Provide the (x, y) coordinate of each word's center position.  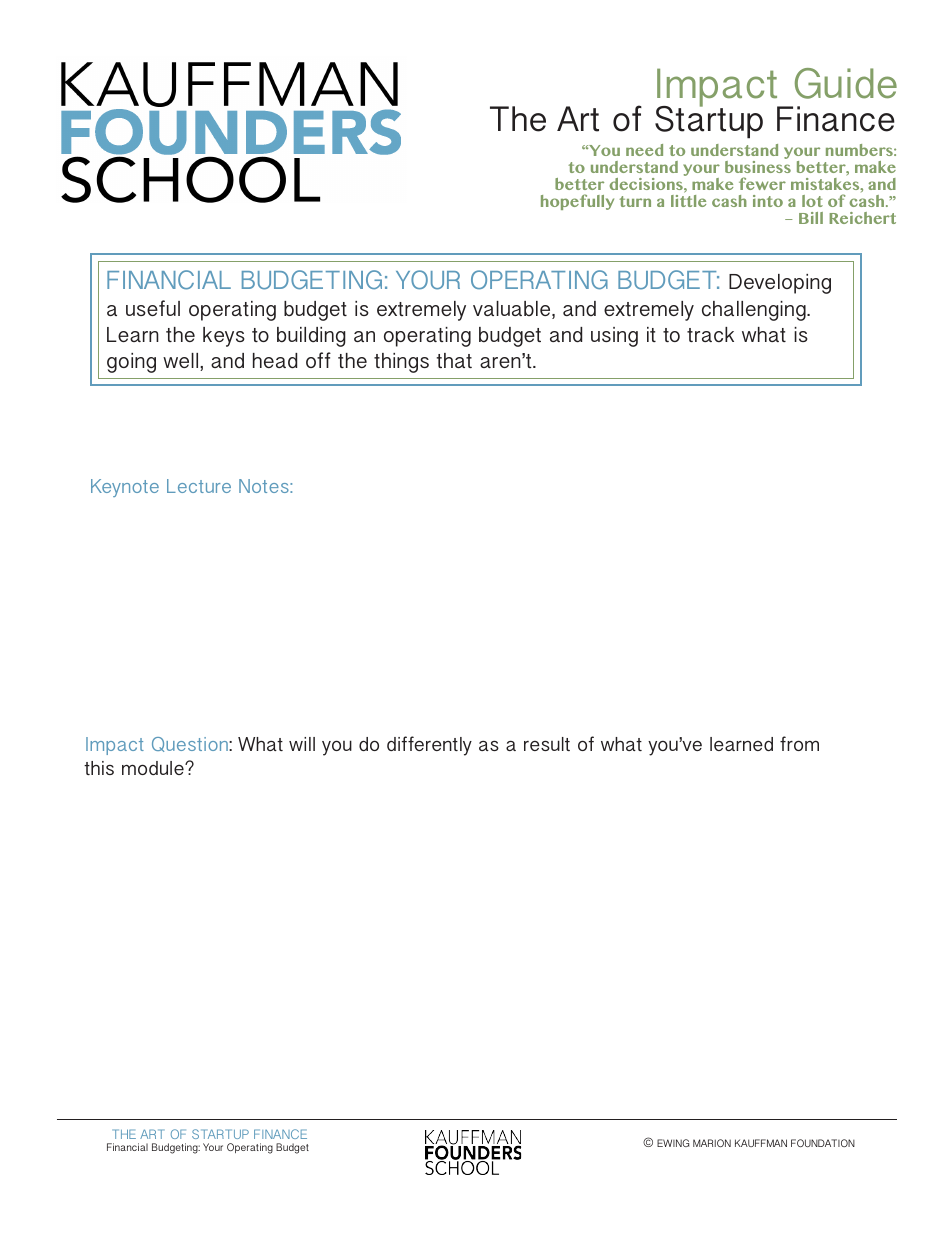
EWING (673, 1143)
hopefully (577, 202)
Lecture (199, 486)
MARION (712, 1143)
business (758, 167)
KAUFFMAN (761, 1143)
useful (153, 308)
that (454, 360)
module (154, 768)
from (799, 743)
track (710, 334)
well (182, 362)
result (547, 744)
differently (429, 746)
